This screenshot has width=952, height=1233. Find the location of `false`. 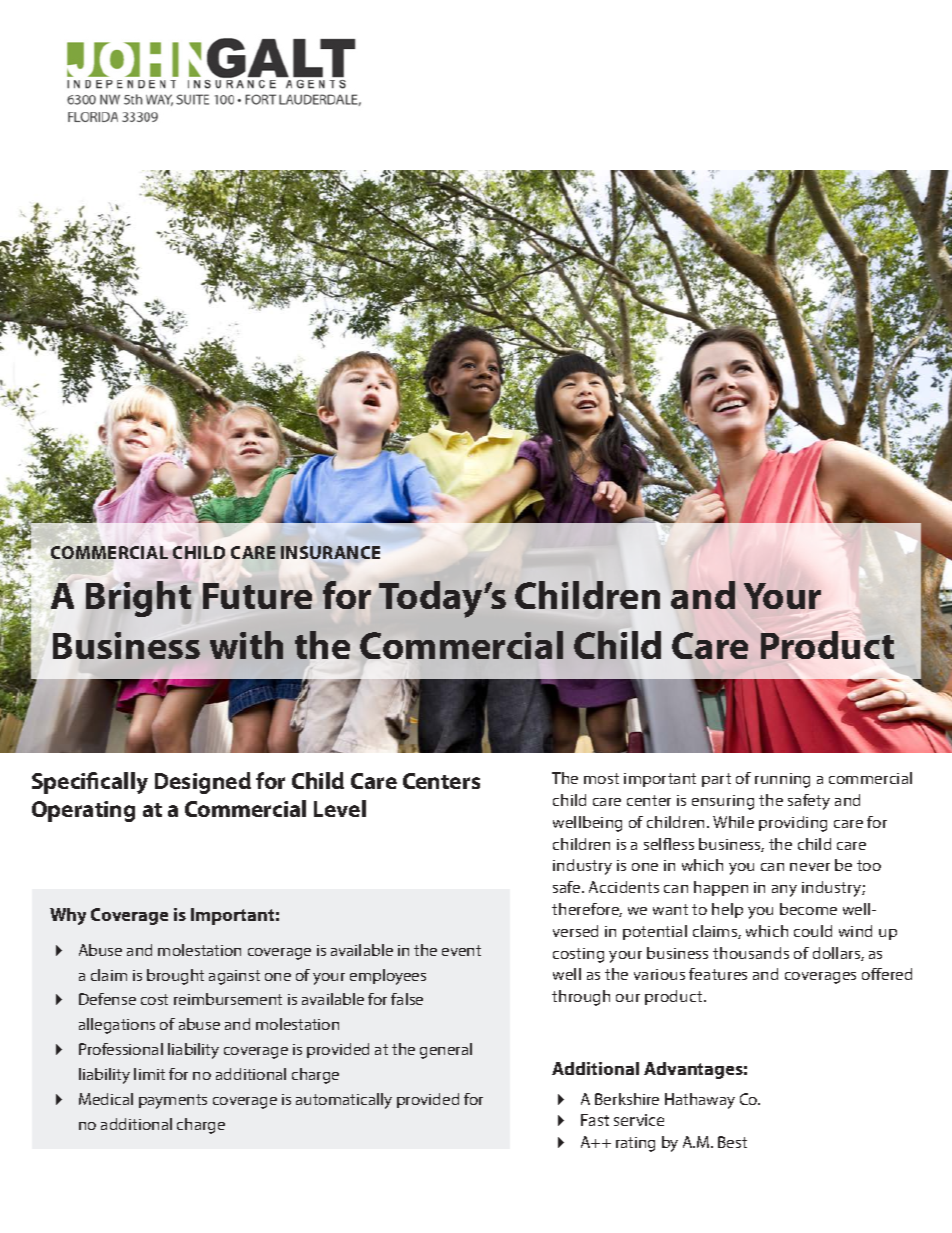

false is located at coordinates (407, 999).
